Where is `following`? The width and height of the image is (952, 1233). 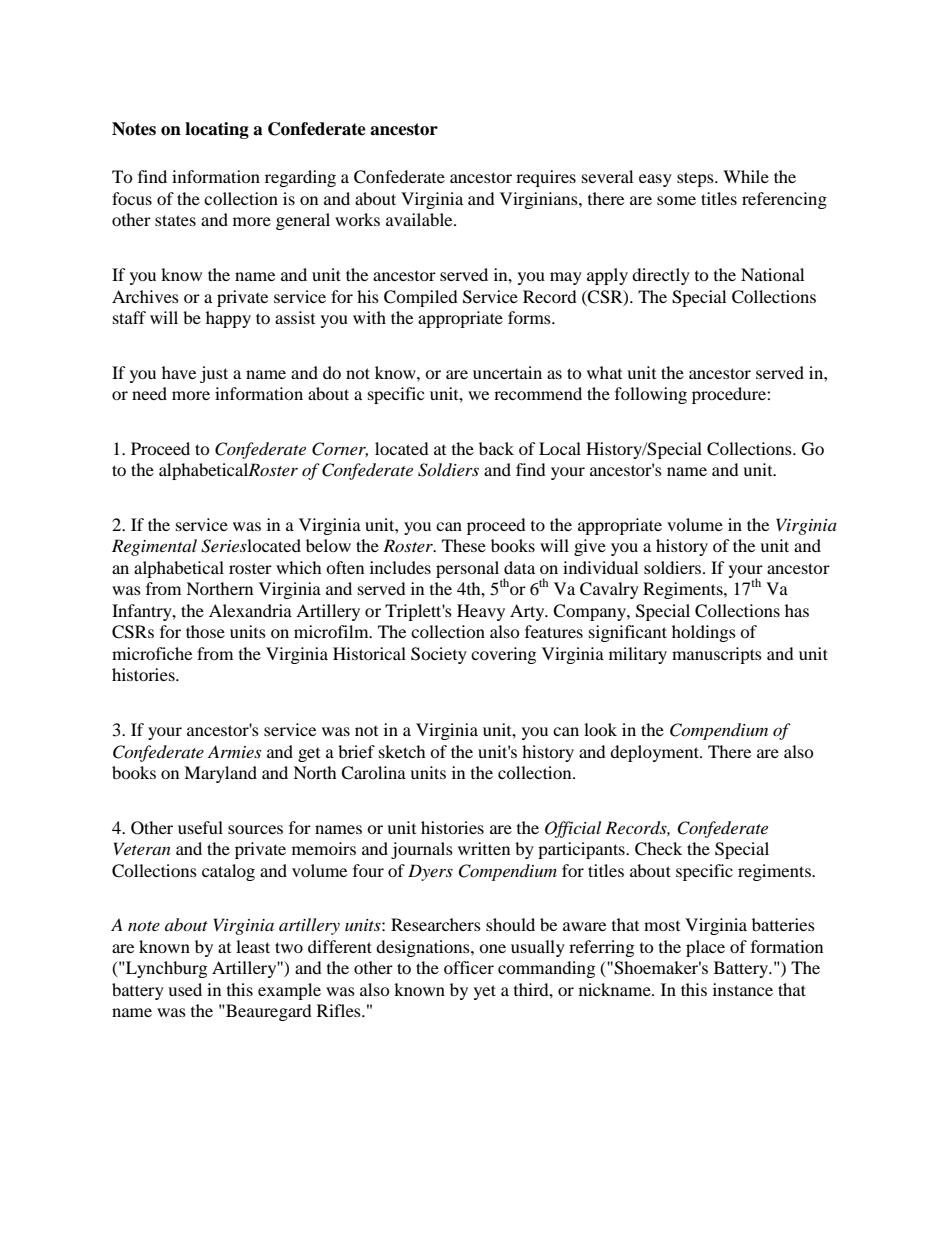
following is located at coordinates (651, 395).
